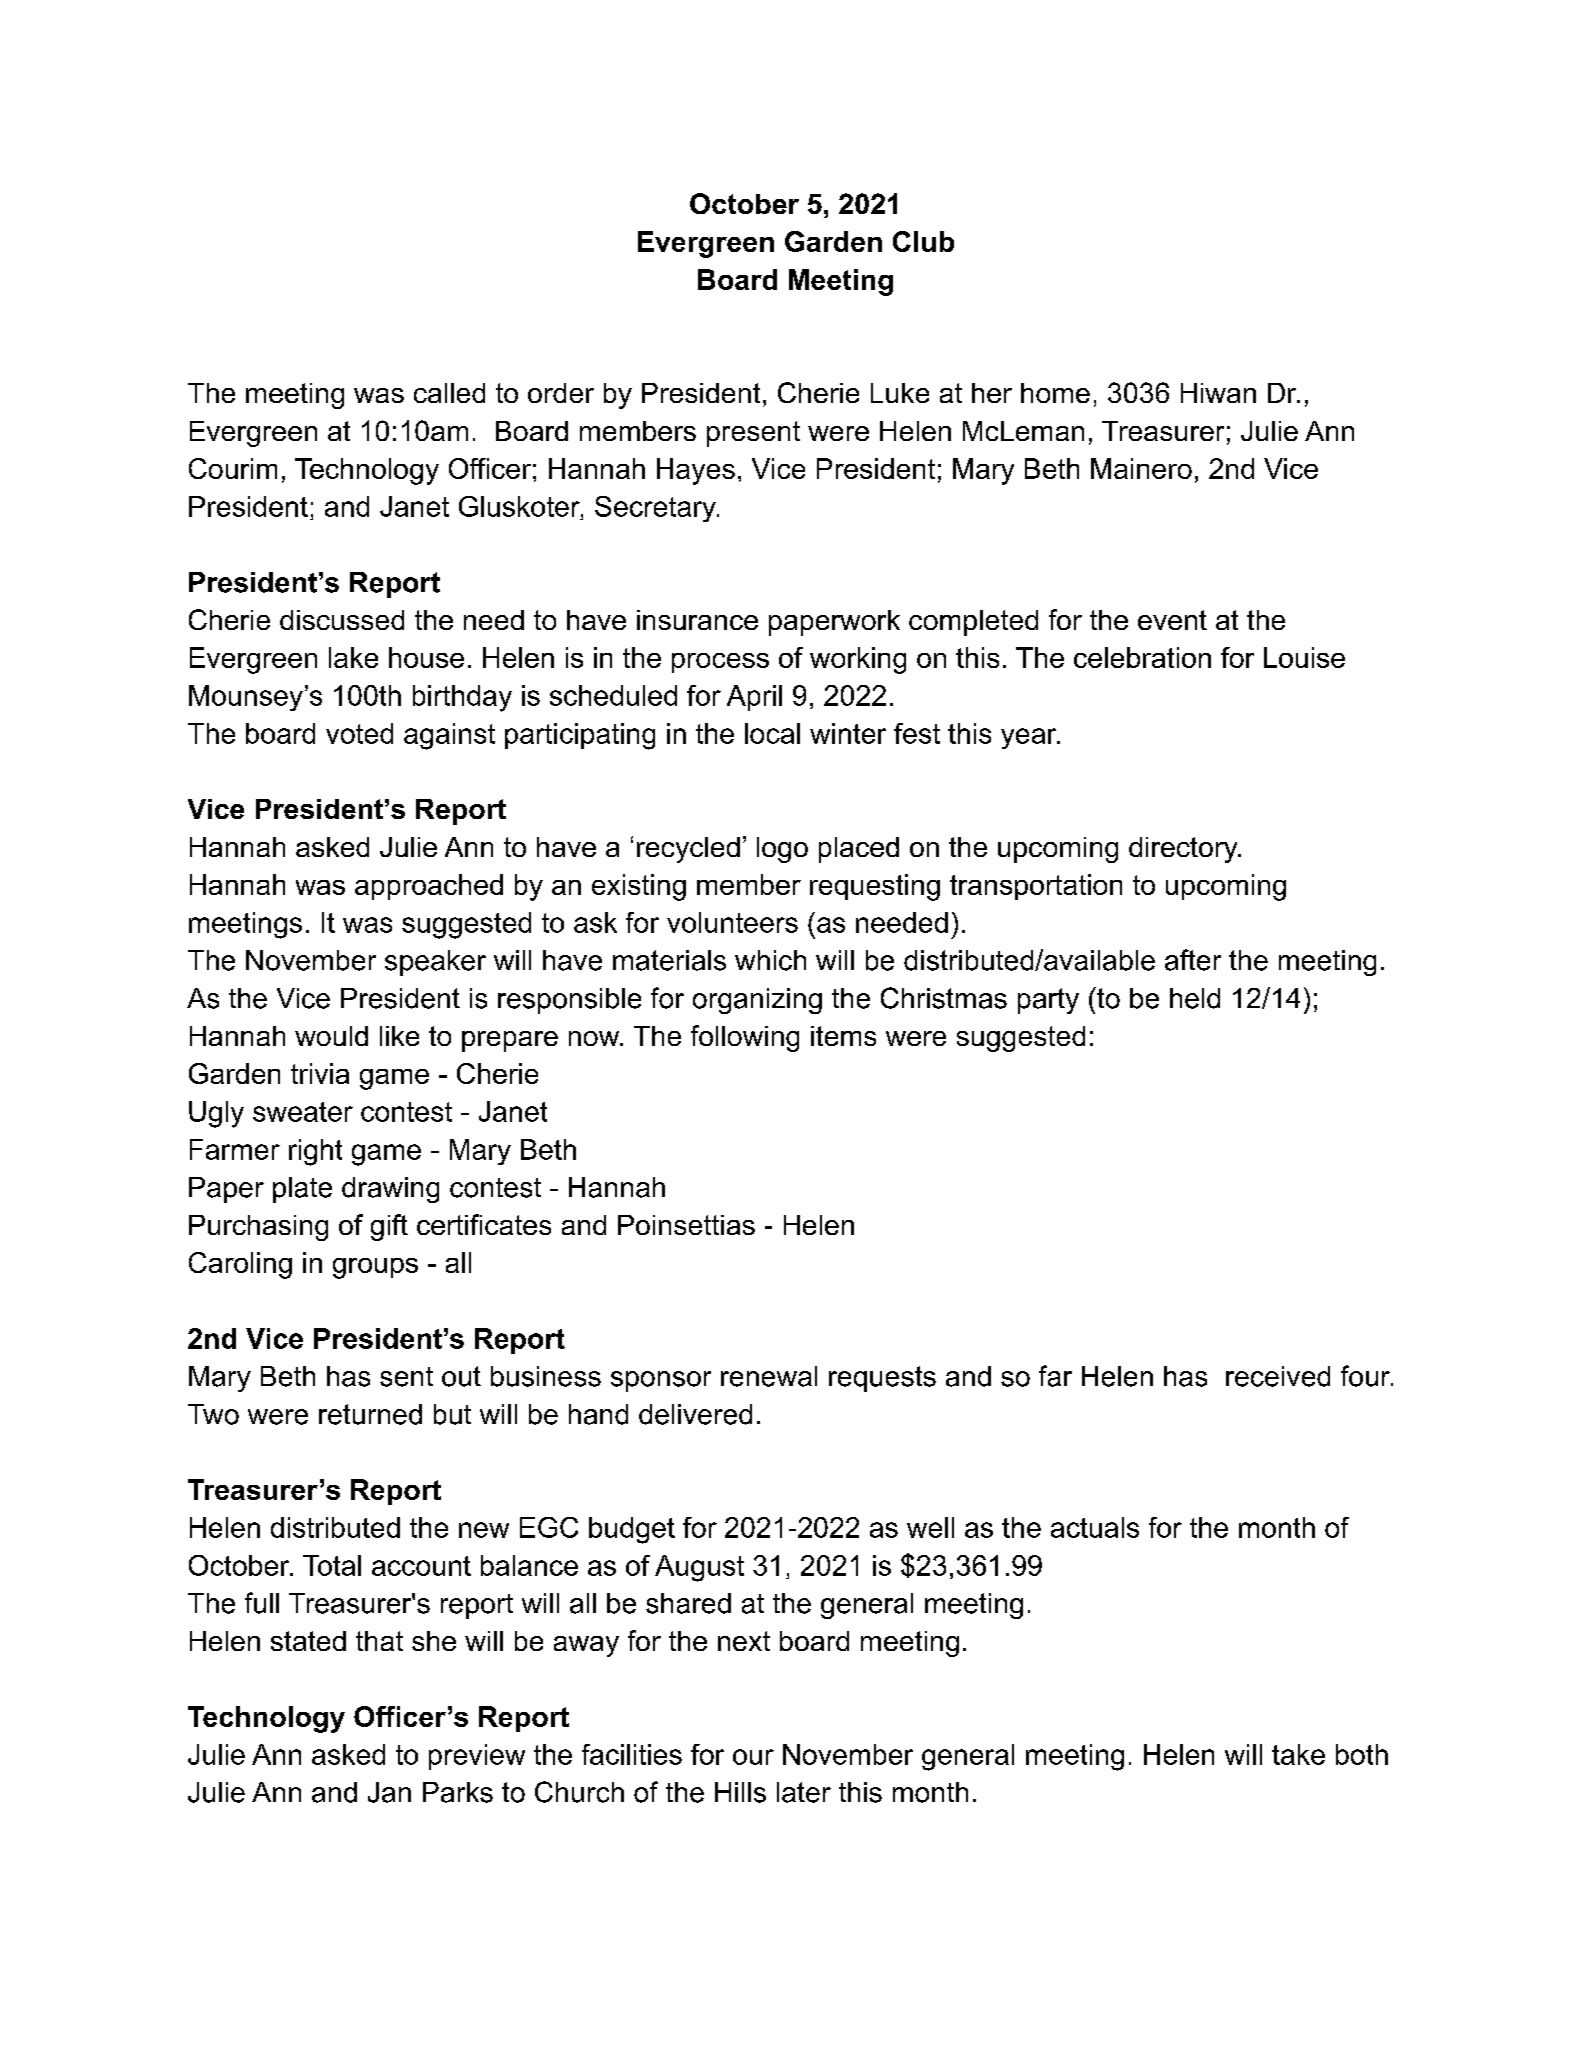 Image resolution: width=1591 pixels, height=2059 pixels. What do you see at coordinates (1195, 998) in the screenshot?
I see `held` at bounding box center [1195, 998].
